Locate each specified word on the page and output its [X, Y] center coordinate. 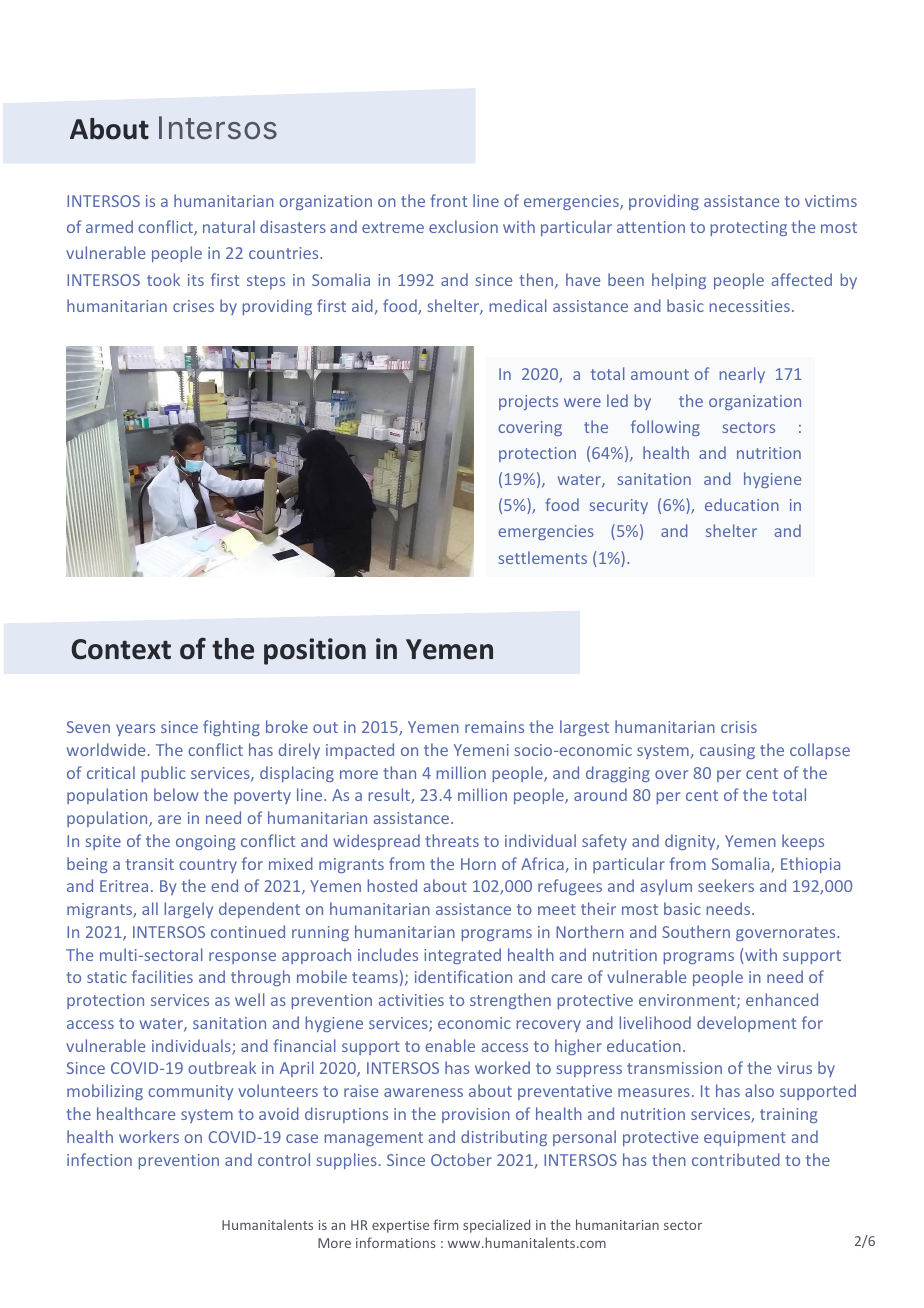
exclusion [463, 226]
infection [99, 1159]
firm [445, 1224]
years [135, 730]
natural [229, 226]
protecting [749, 228]
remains [494, 727]
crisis [739, 727]
